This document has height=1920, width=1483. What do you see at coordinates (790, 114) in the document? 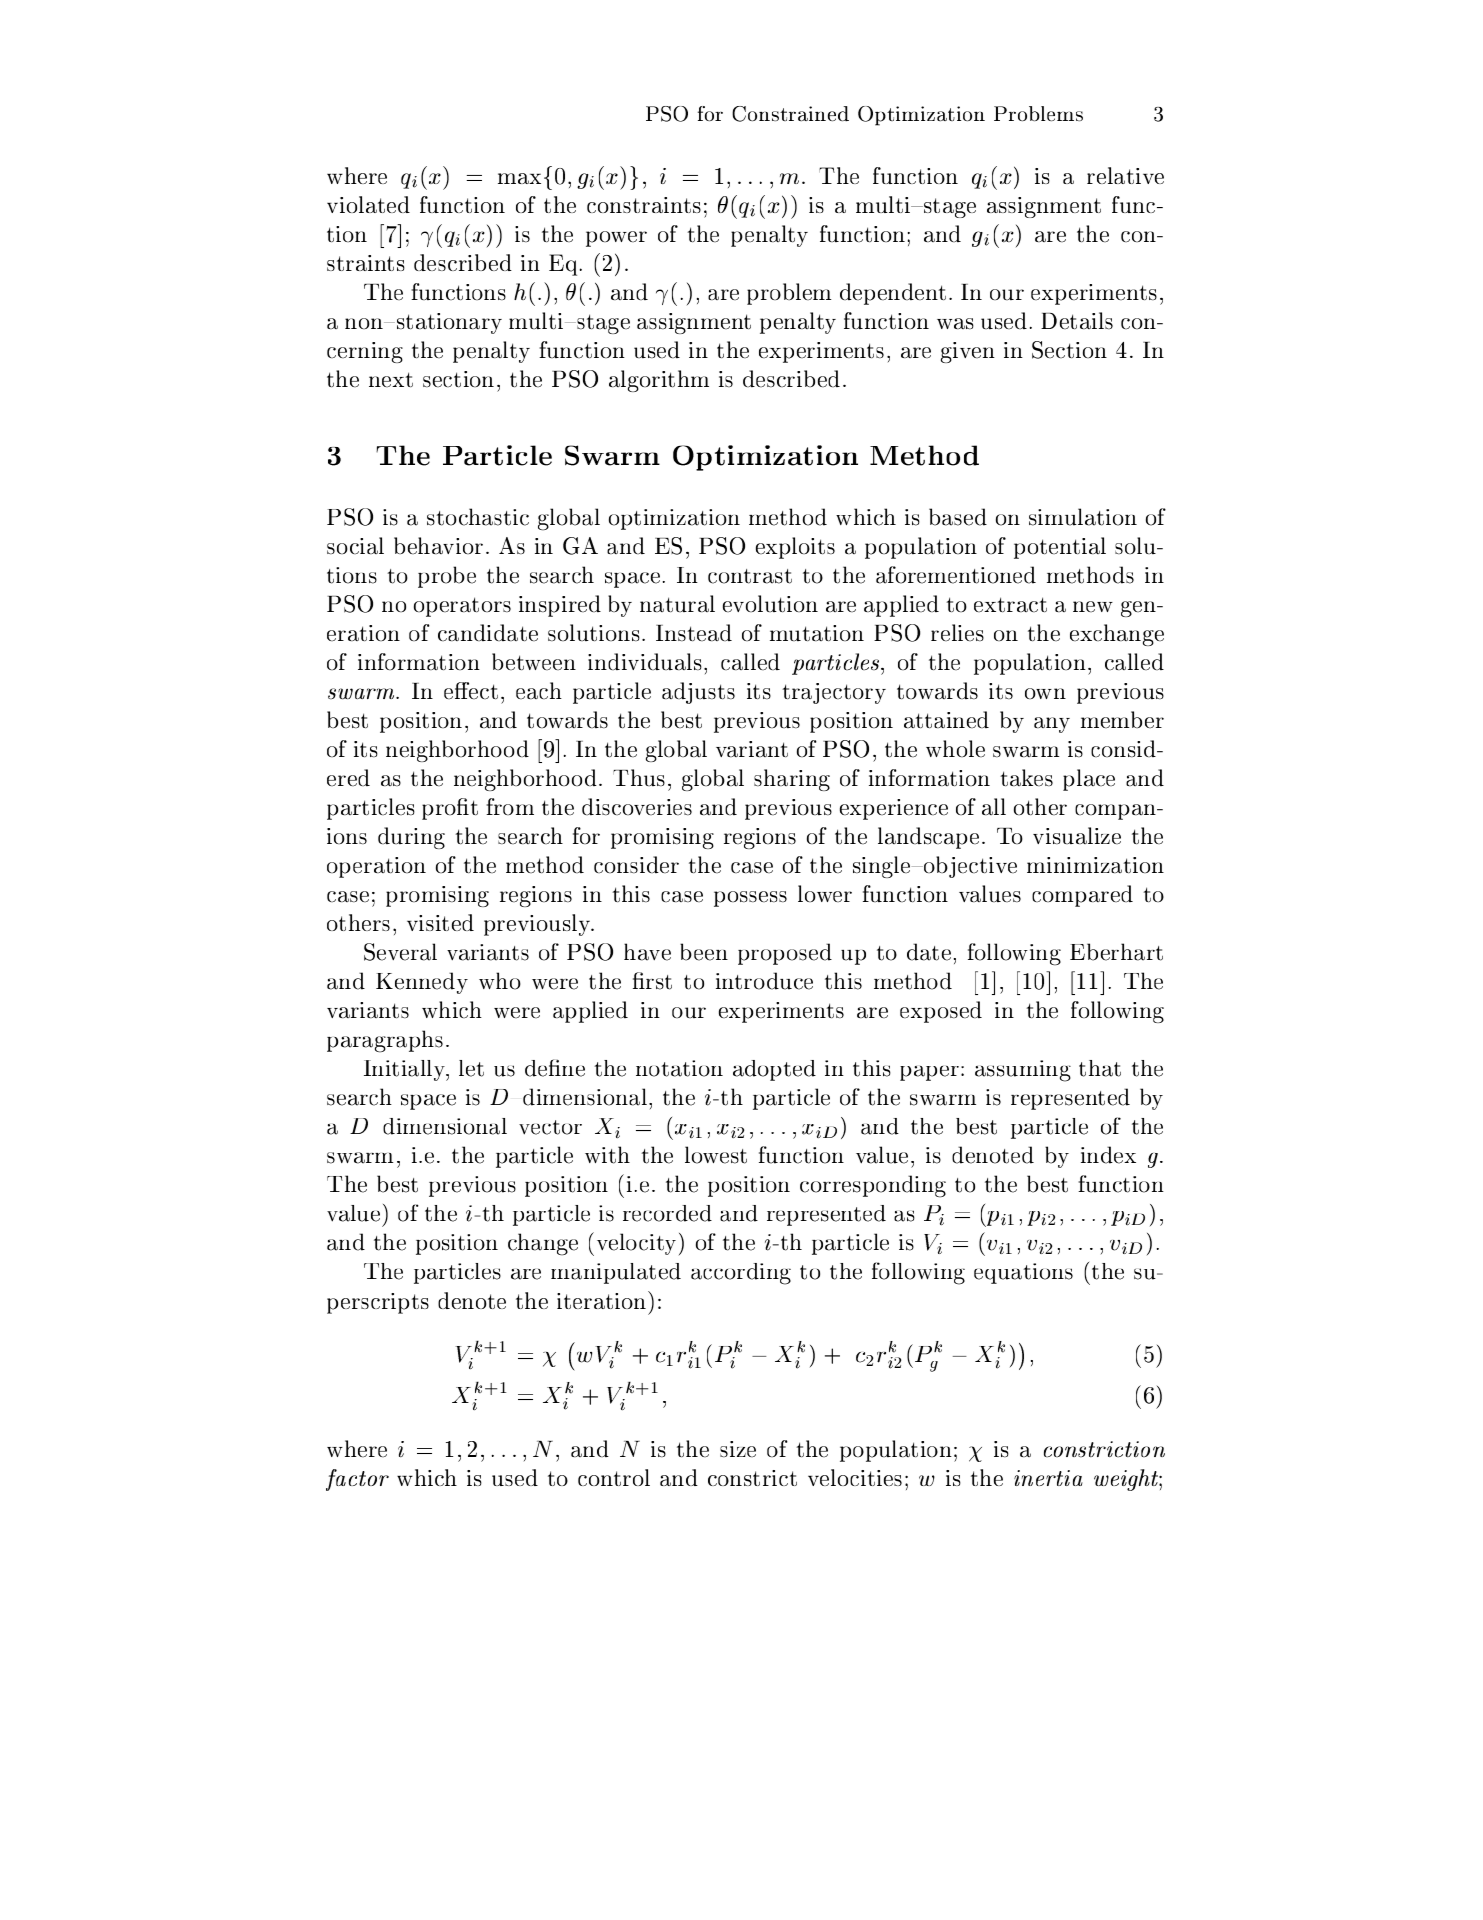
I see `Constrained` at bounding box center [790, 114].
